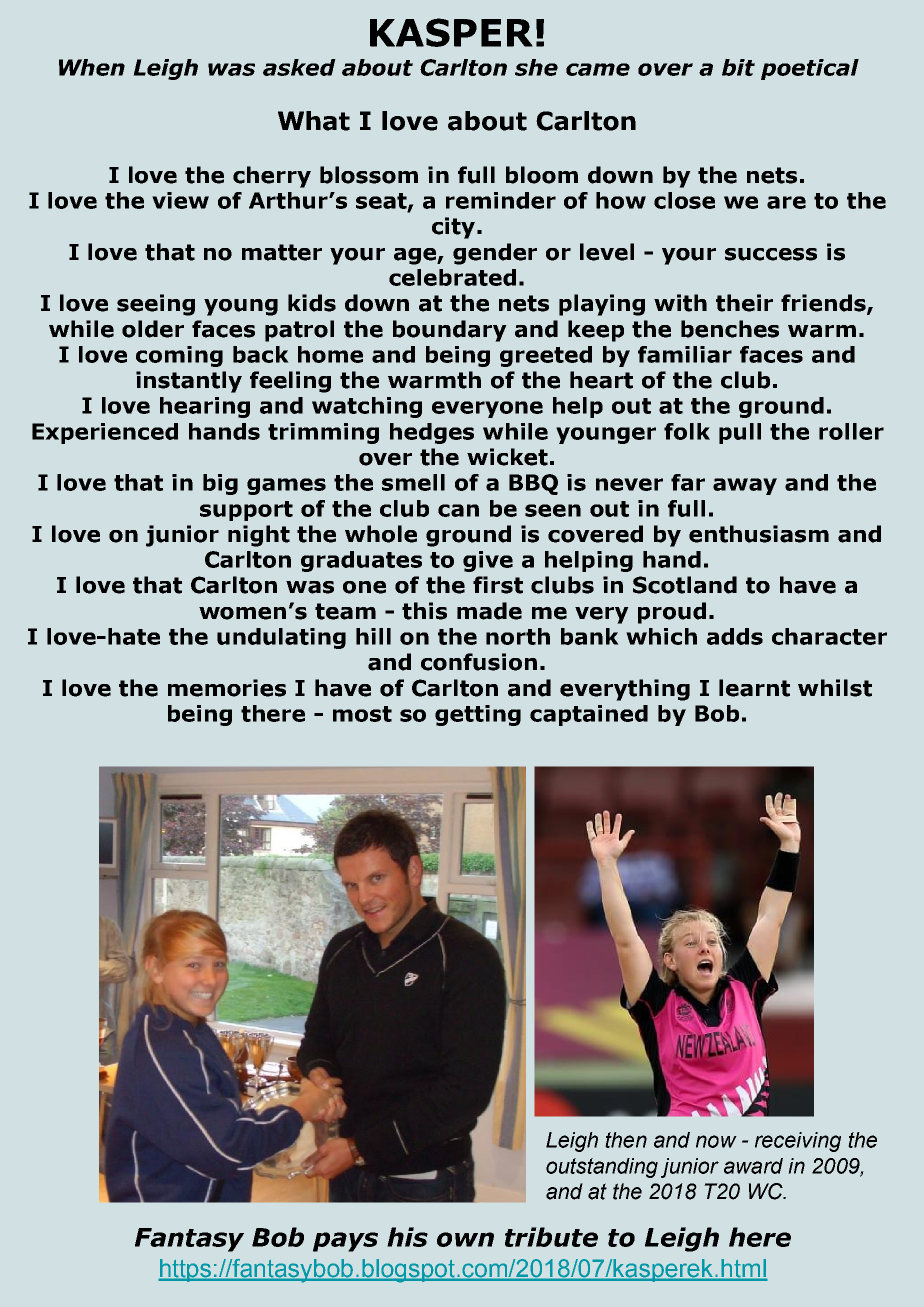  I want to click on bit, so click(738, 67).
